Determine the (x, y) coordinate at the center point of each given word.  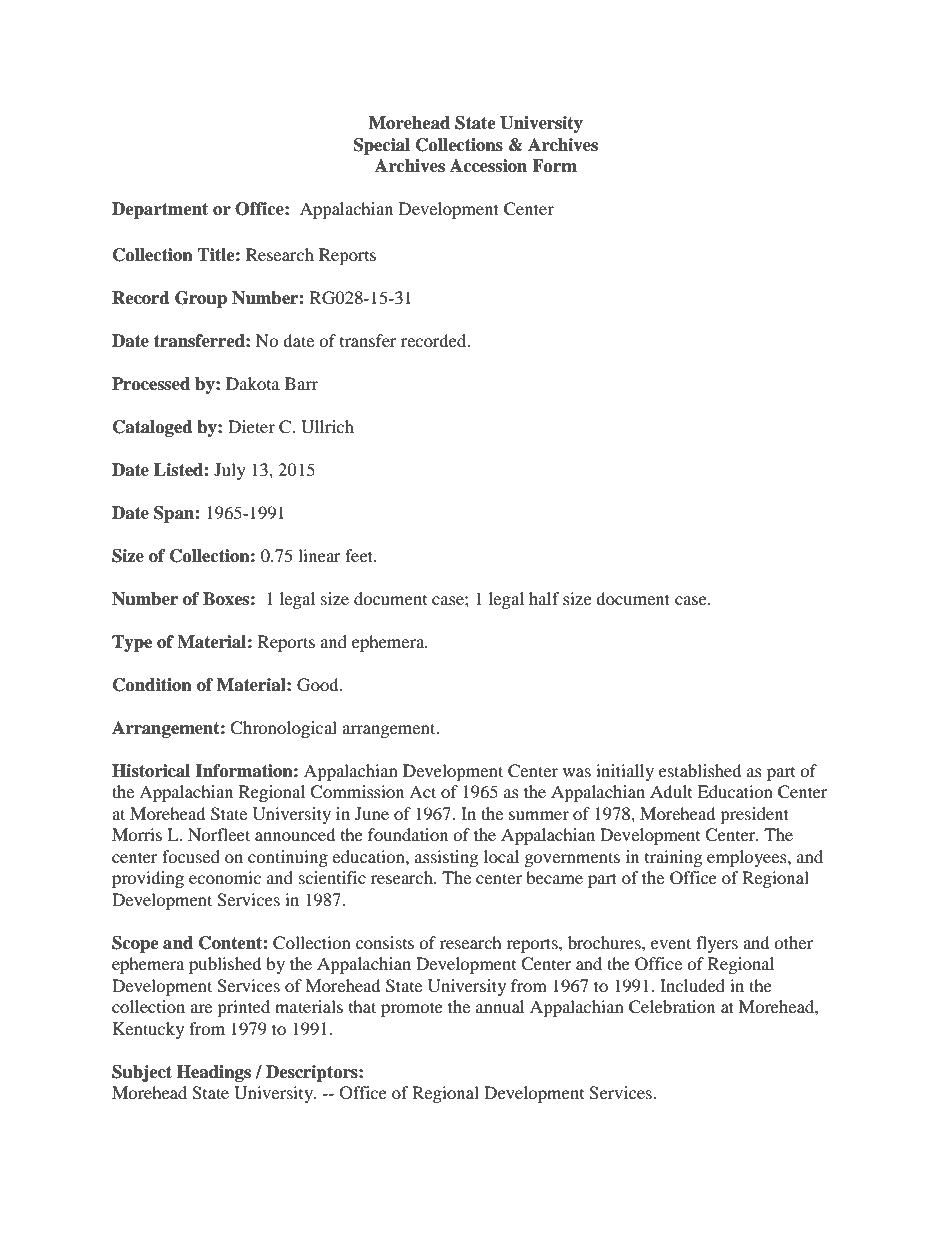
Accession (488, 166)
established (700, 770)
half (544, 598)
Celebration (672, 1007)
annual (500, 1006)
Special (382, 146)
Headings (214, 1073)
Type (132, 643)
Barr (301, 383)
